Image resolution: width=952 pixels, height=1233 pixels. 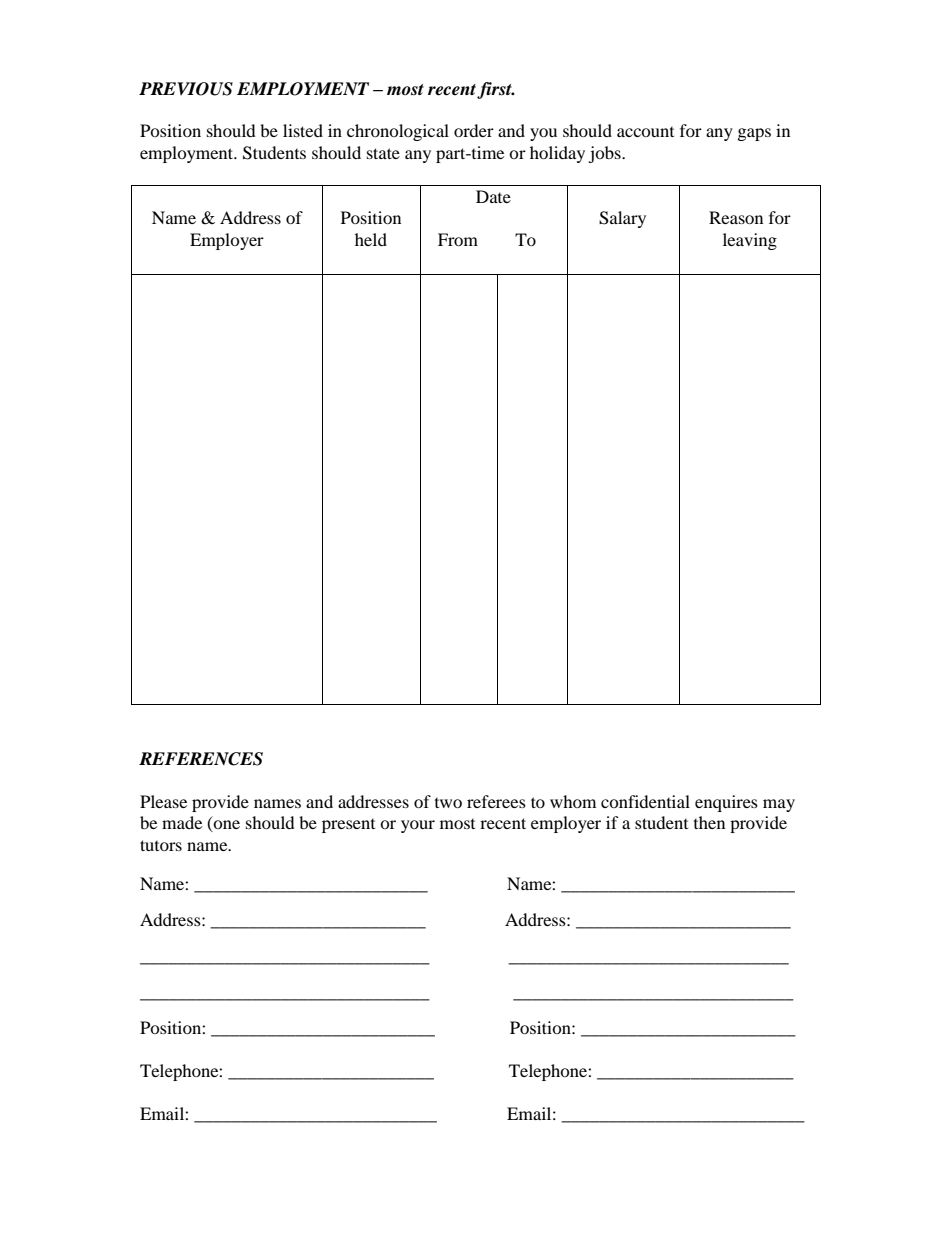 I want to click on Please, so click(x=163, y=801).
